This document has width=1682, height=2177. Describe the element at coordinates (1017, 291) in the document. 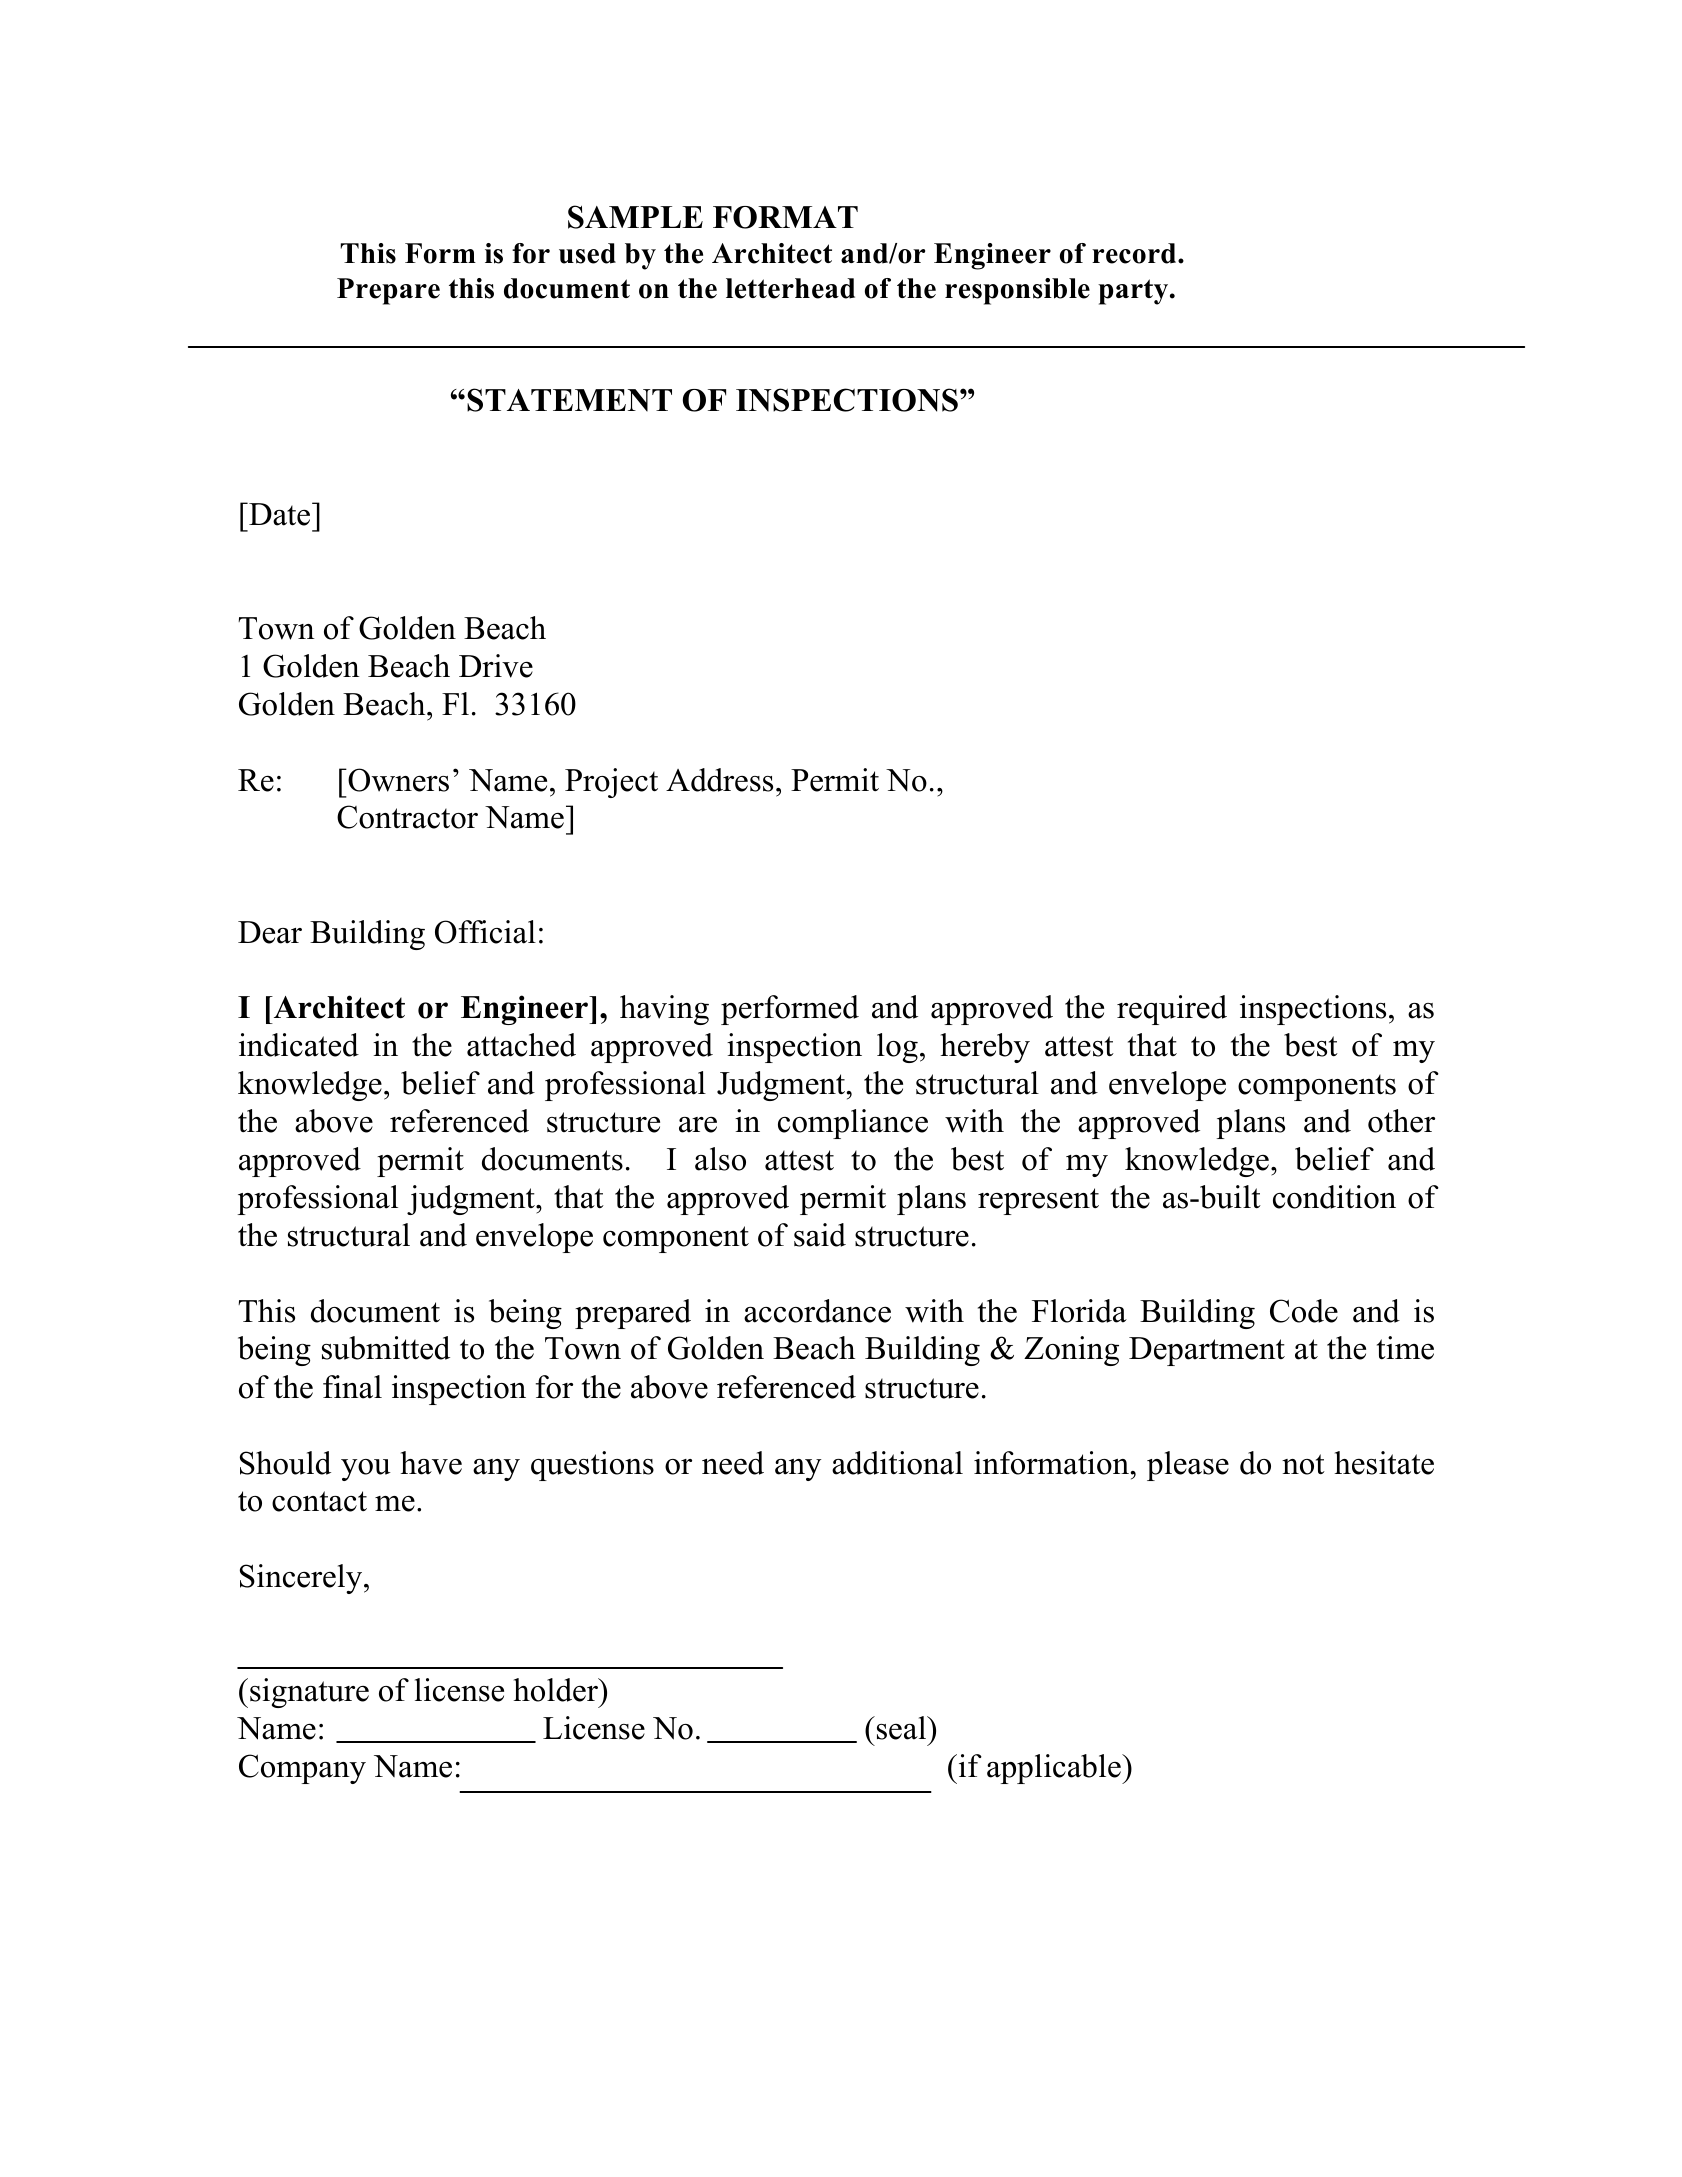

I see `responsible` at that location.
